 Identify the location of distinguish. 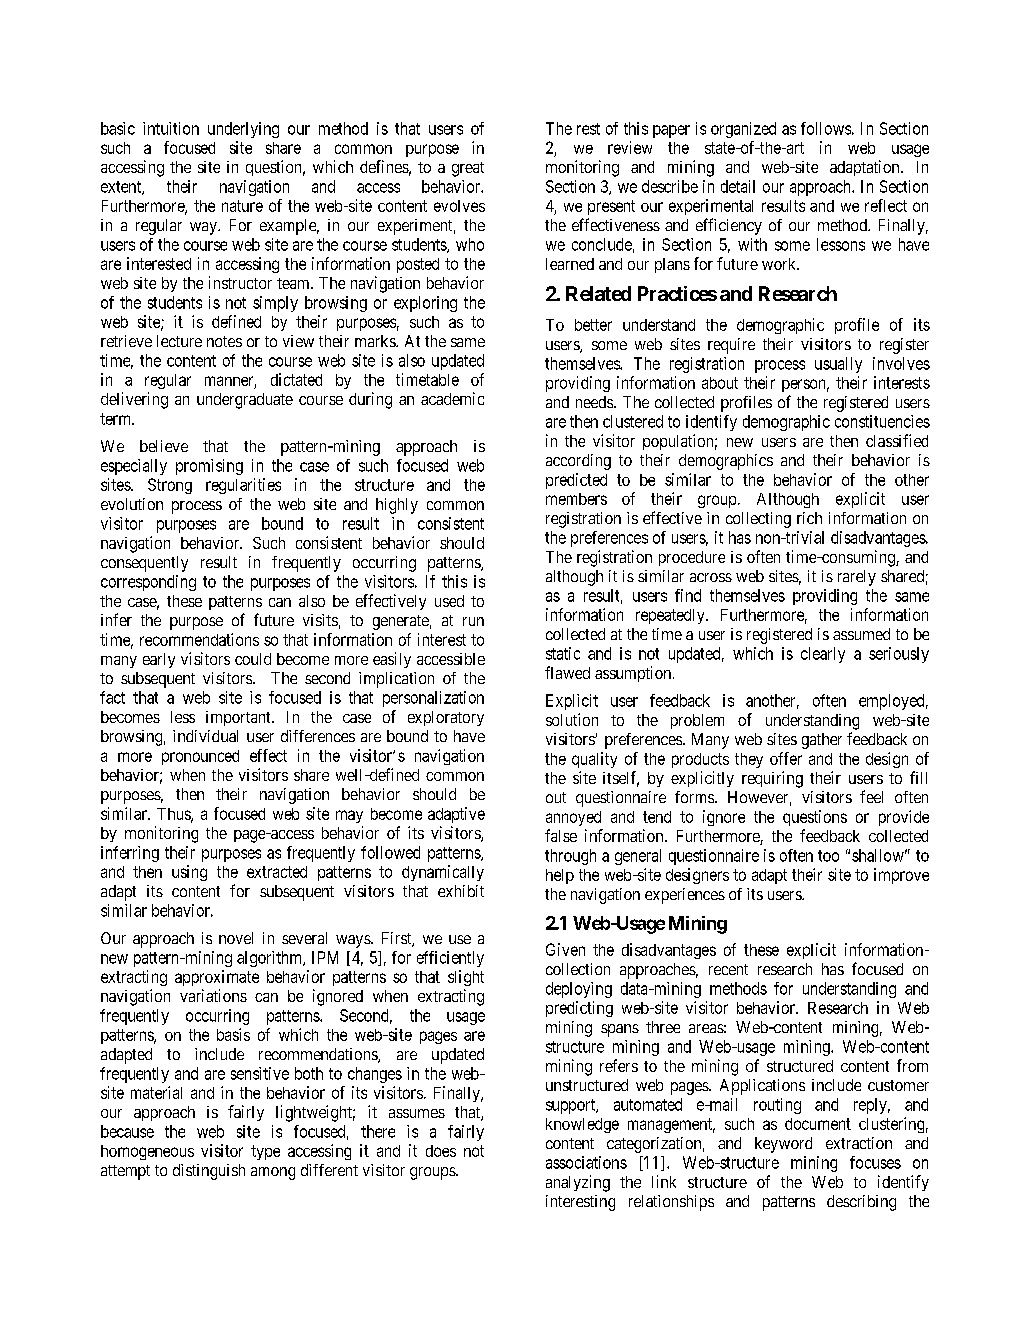
(209, 1172).
